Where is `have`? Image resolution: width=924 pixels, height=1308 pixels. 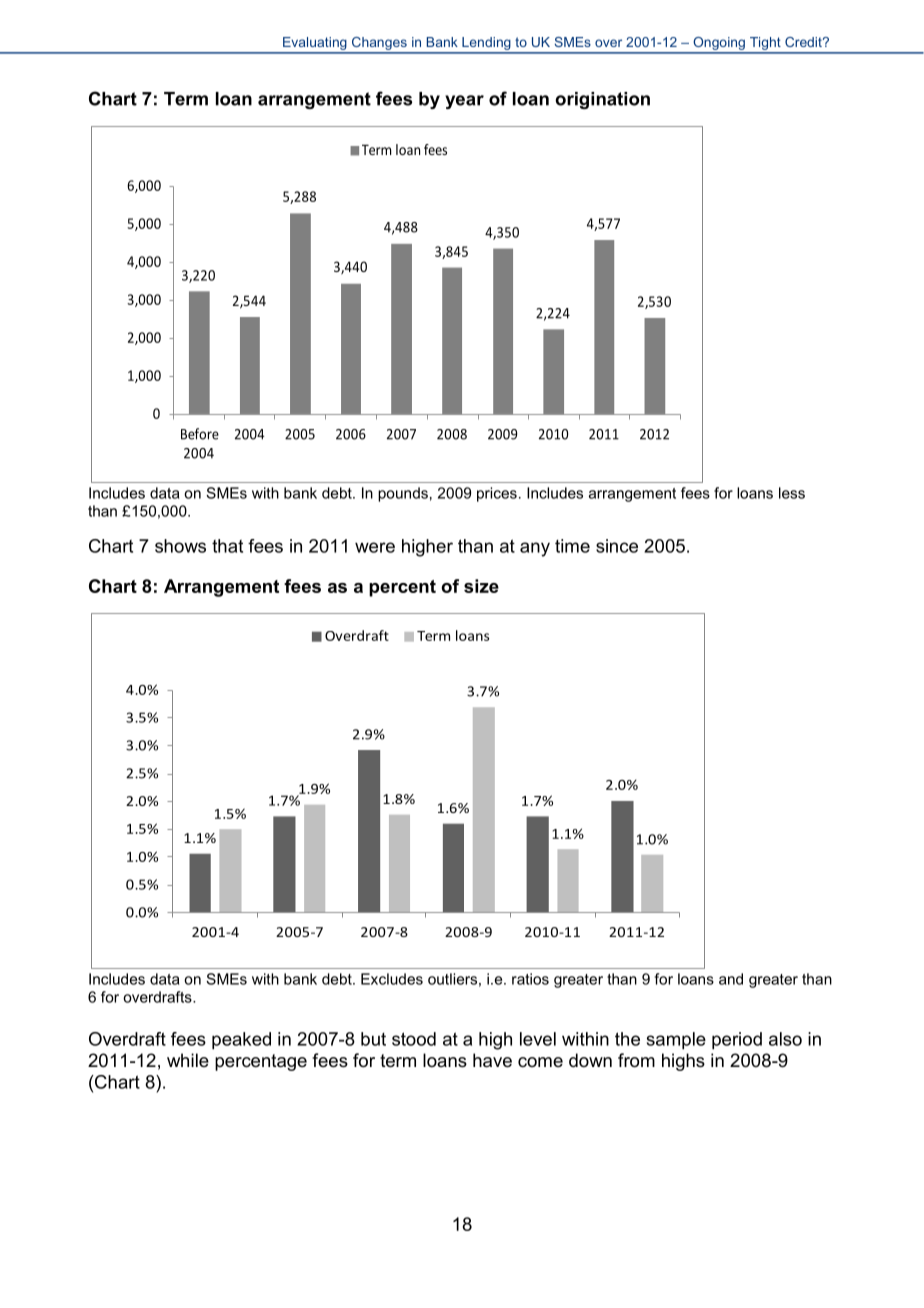 have is located at coordinates (492, 1060).
